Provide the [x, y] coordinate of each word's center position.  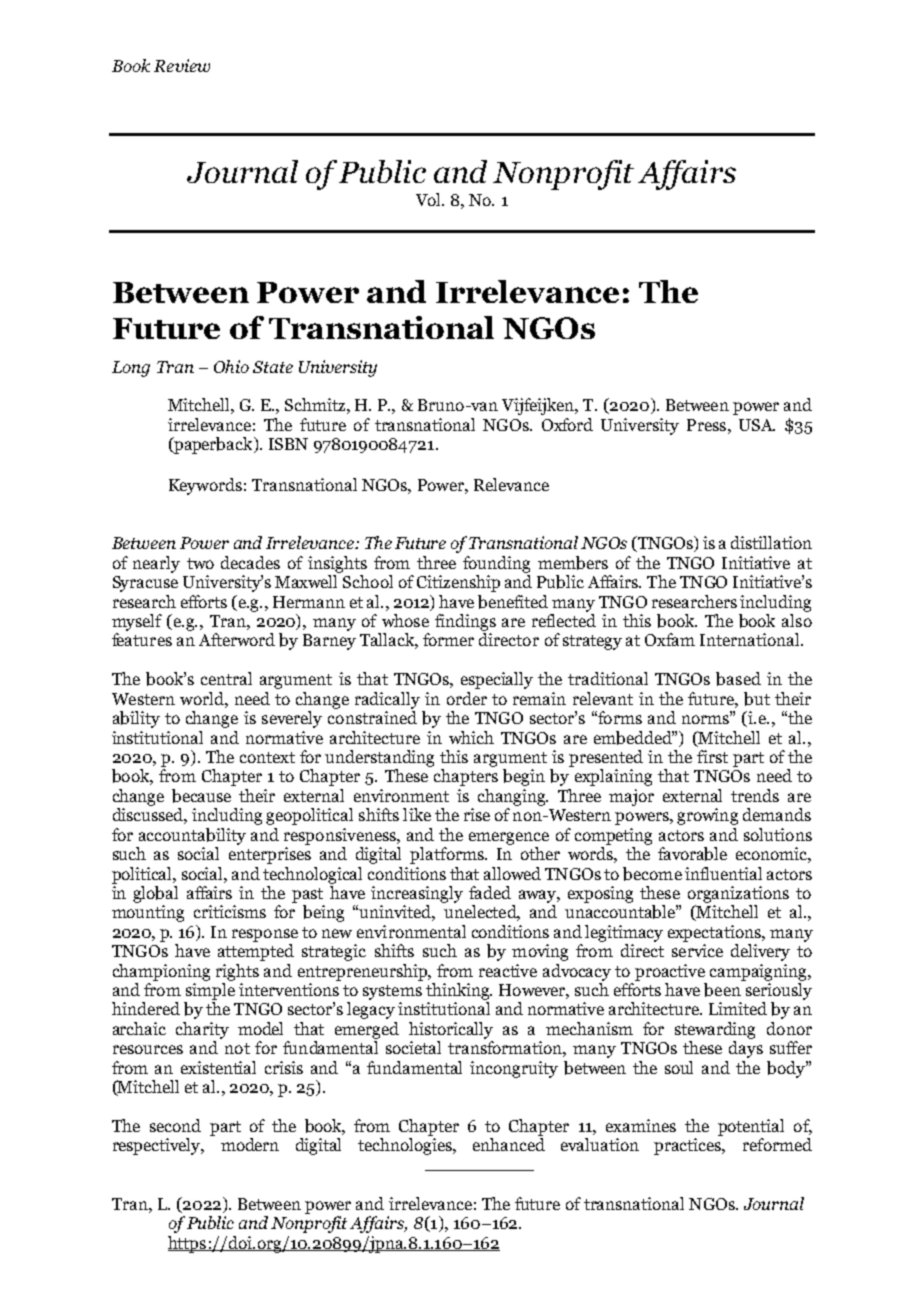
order [467, 698]
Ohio [231, 366]
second [175, 1125]
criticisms [230, 911]
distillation [771, 542]
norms [707, 718]
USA [757, 425]
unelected [482, 913]
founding [496, 564]
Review [182, 65]
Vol [430, 199]
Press [706, 425]
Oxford [567, 424]
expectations [716, 933]
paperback [213, 445]
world [203, 698]
